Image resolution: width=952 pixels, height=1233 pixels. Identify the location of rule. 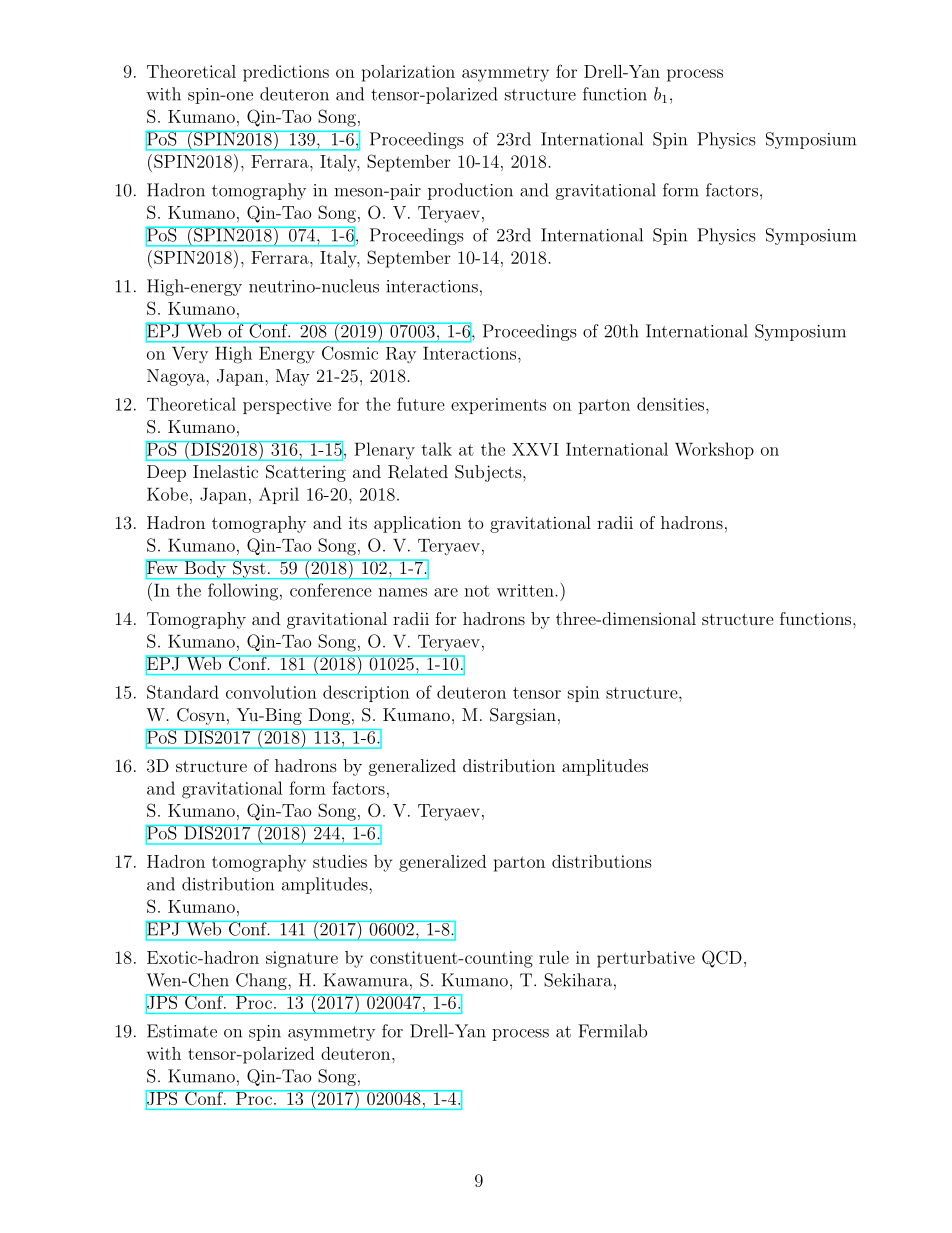
(554, 957).
